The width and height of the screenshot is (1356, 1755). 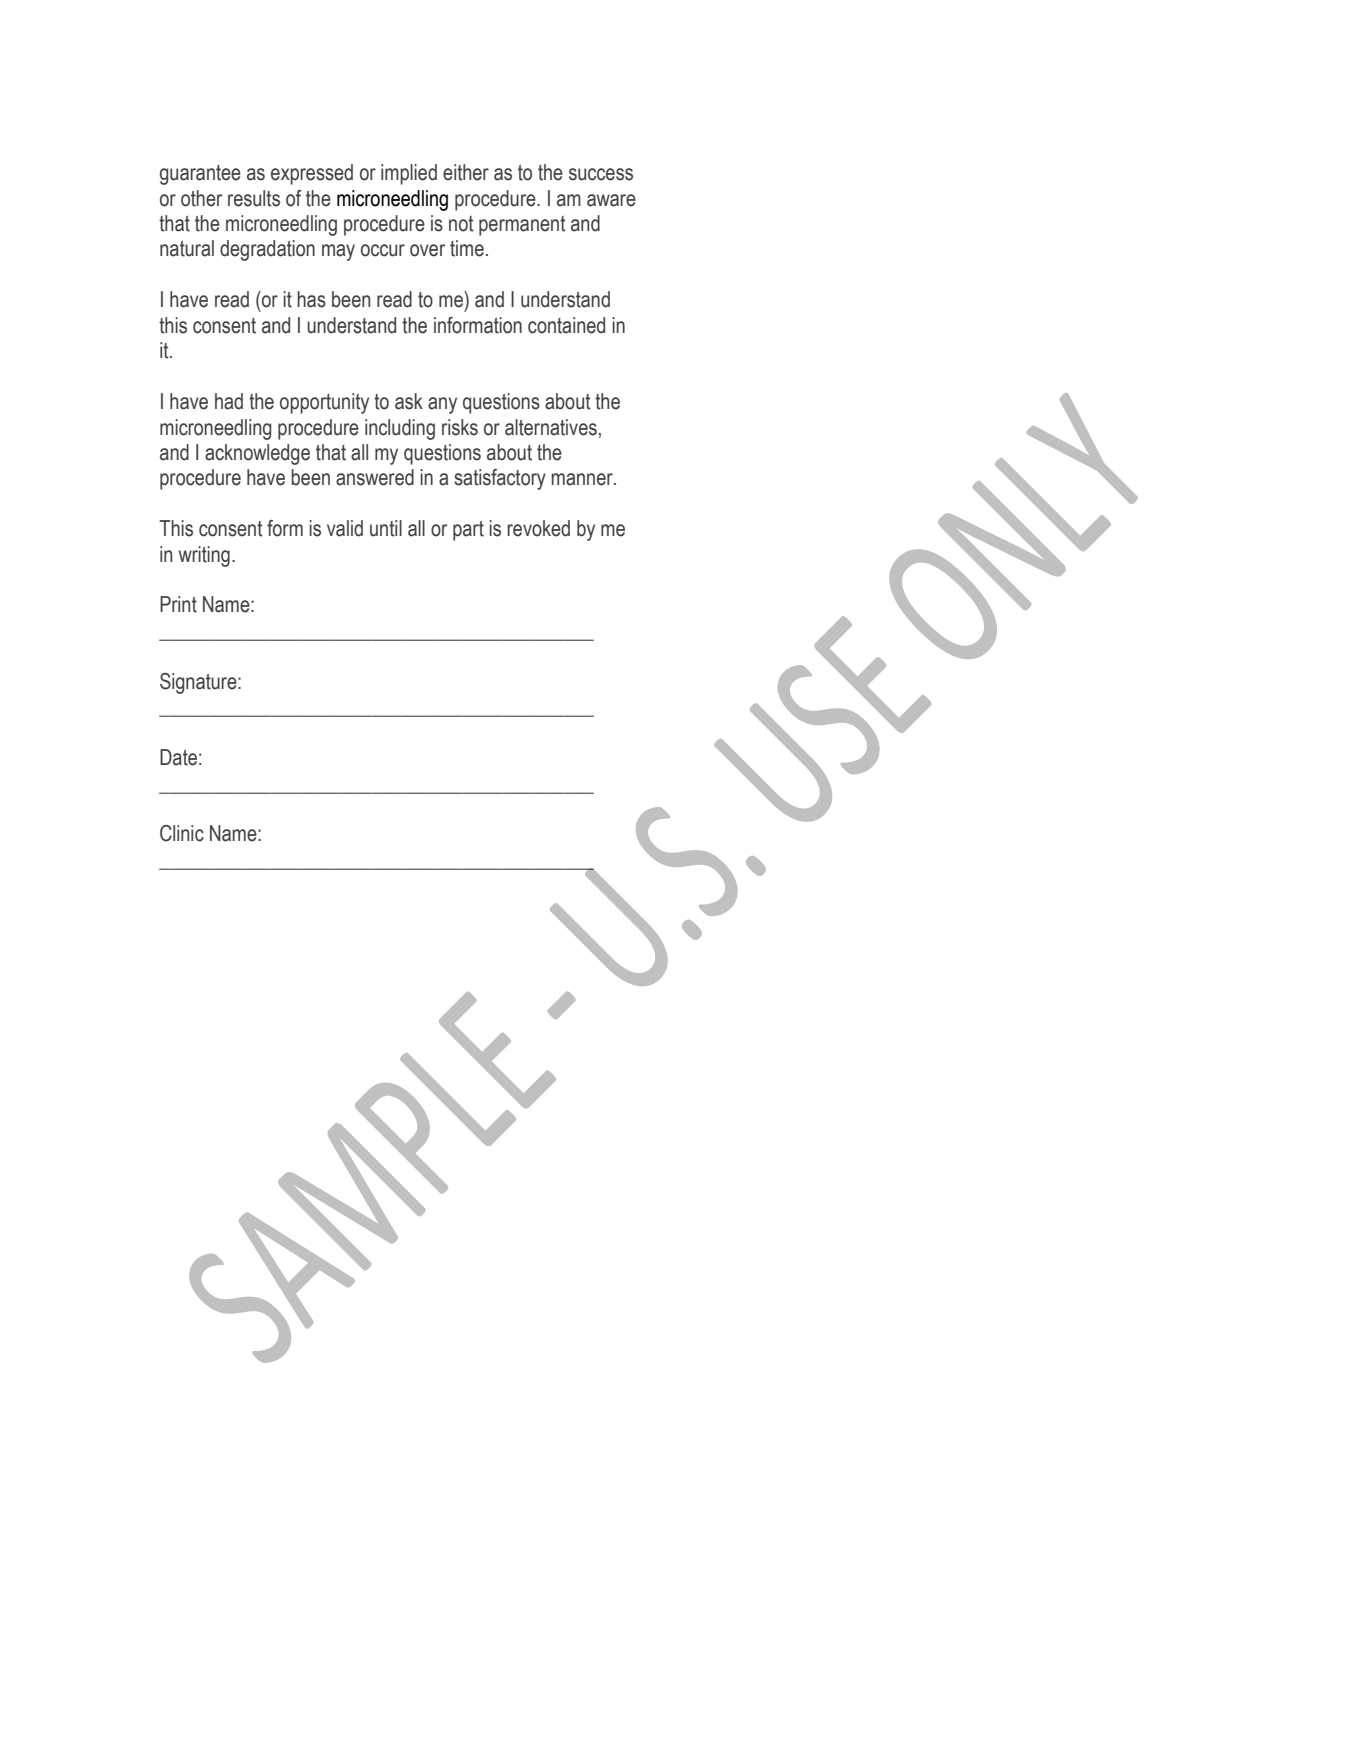 I want to click on ask, so click(x=409, y=401).
